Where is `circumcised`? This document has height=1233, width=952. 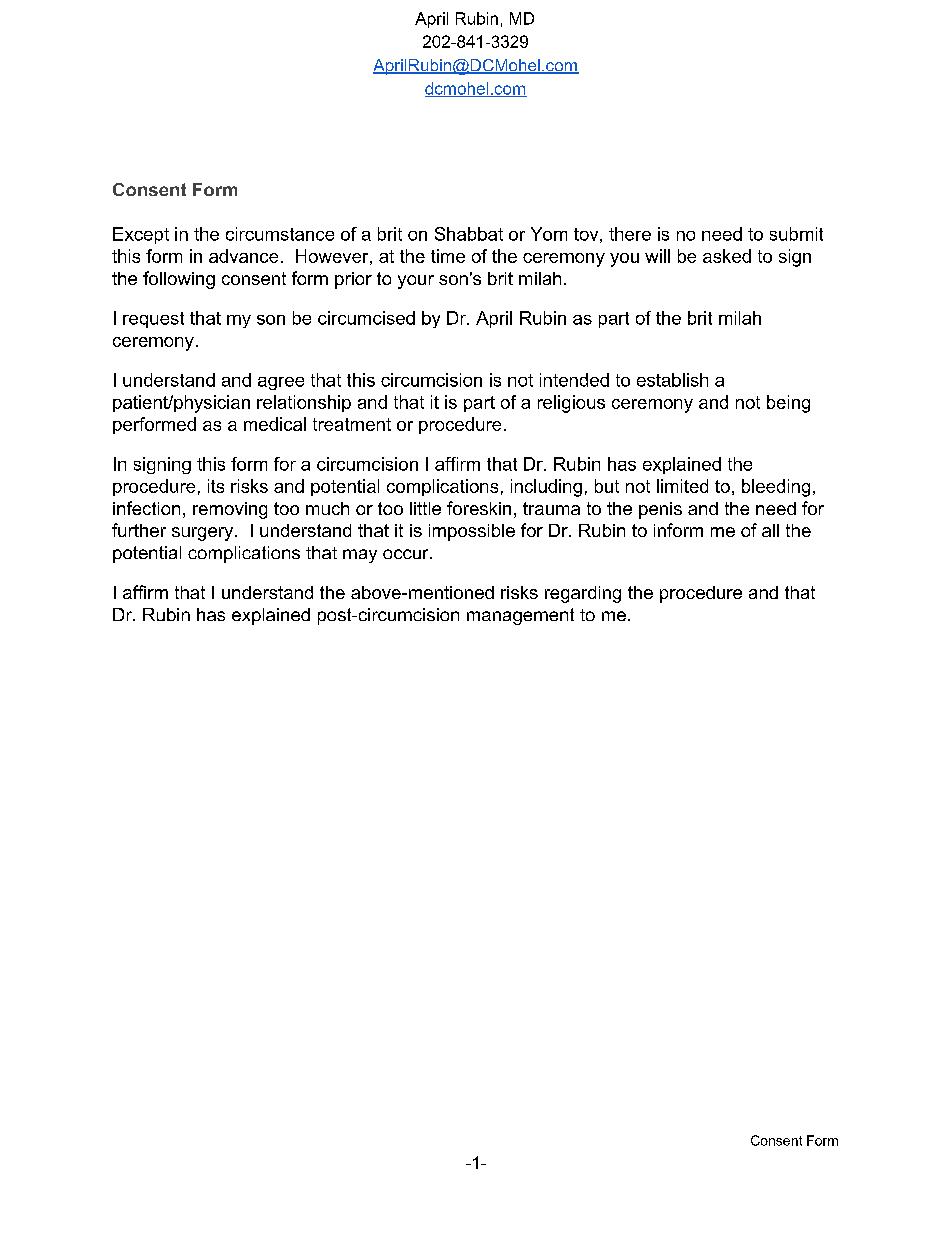
circumcised is located at coordinates (366, 318).
